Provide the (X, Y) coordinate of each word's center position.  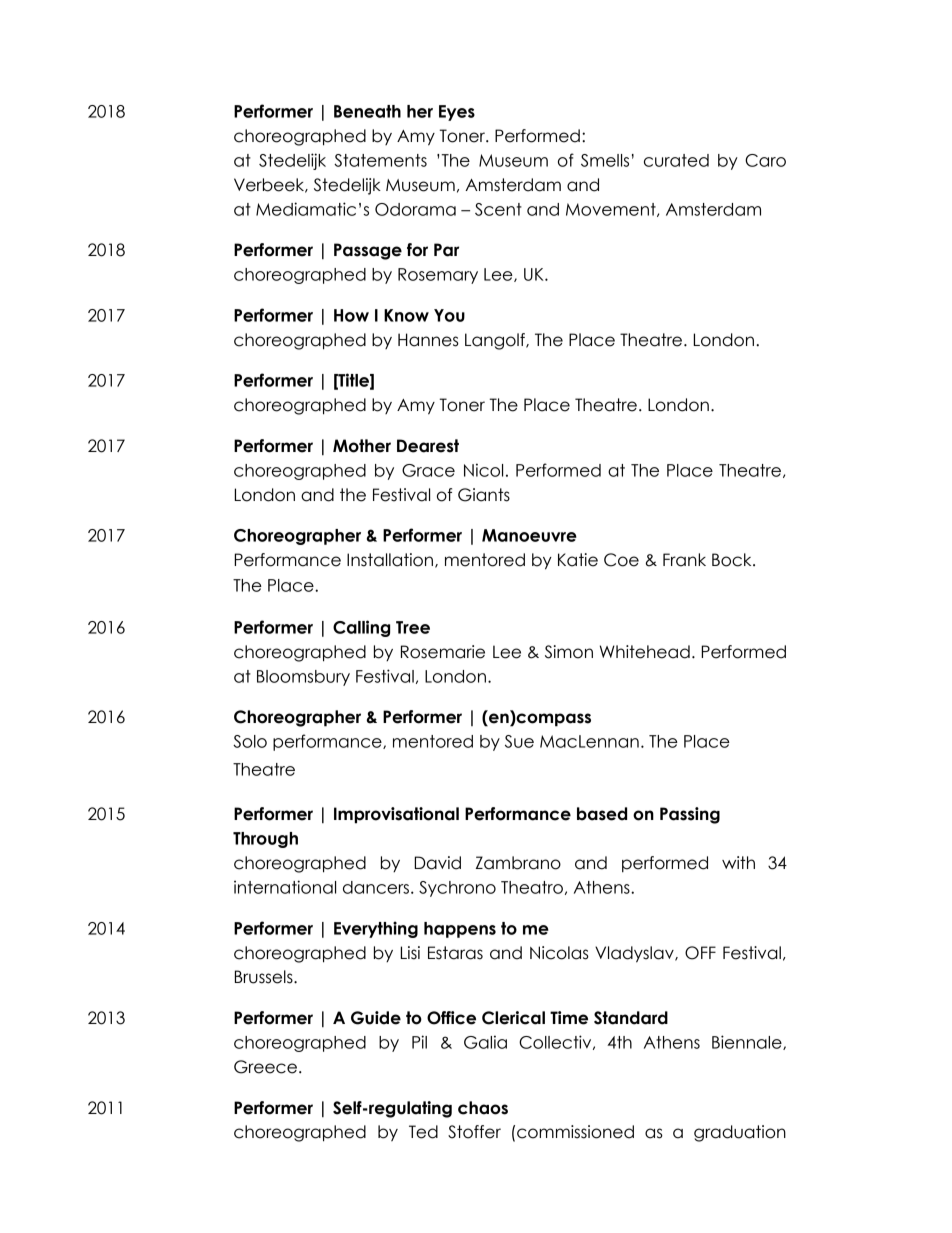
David (437, 863)
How (351, 315)
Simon (569, 652)
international (285, 887)
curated (676, 160)
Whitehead (645, 652)
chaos (483, 1108)
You (449, 315)
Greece (265, 1067)
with (738, 862)
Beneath (367, 111)
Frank (684, 560)
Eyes (457, 113)
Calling (361, 628)
